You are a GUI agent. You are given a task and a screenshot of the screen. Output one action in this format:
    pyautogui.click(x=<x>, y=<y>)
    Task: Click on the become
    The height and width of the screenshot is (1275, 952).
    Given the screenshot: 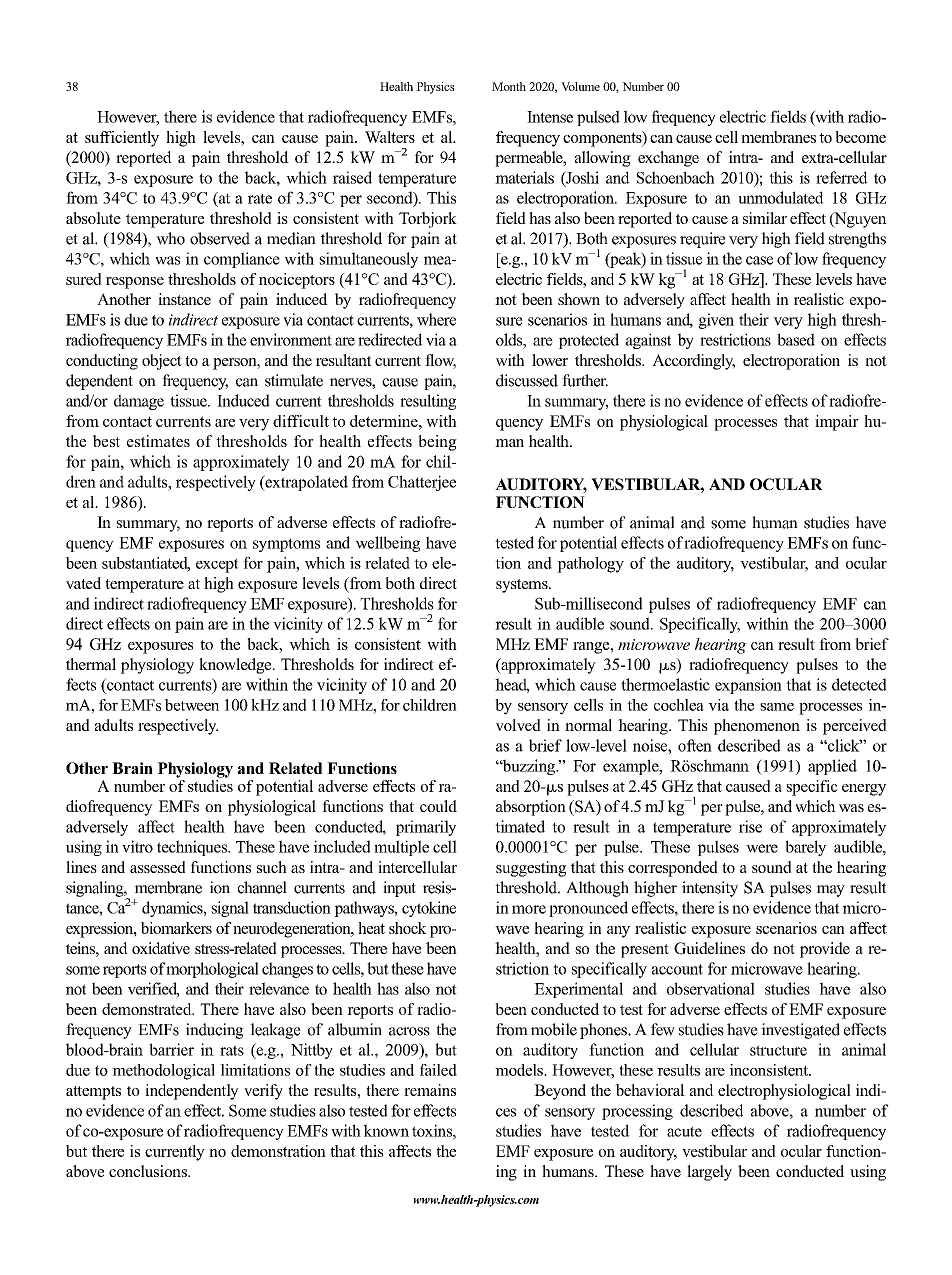 What is the action you would take?
    pyautogui.click(x=860, y=137)
